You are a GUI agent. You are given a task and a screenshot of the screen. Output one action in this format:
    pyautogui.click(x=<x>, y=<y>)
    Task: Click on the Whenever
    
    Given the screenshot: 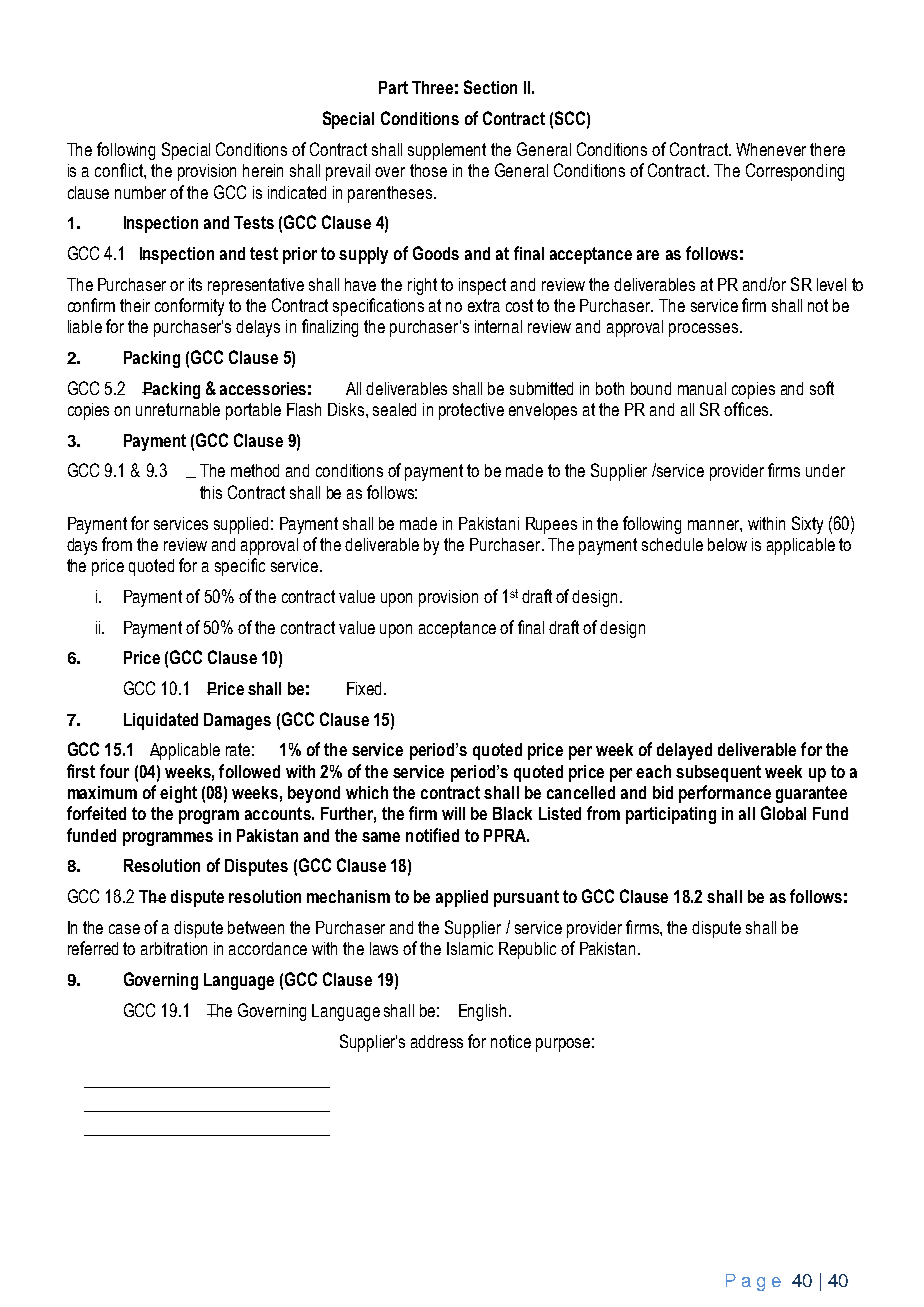 What is the action you would take?
    pyautogui.click(x=771, y=149)
